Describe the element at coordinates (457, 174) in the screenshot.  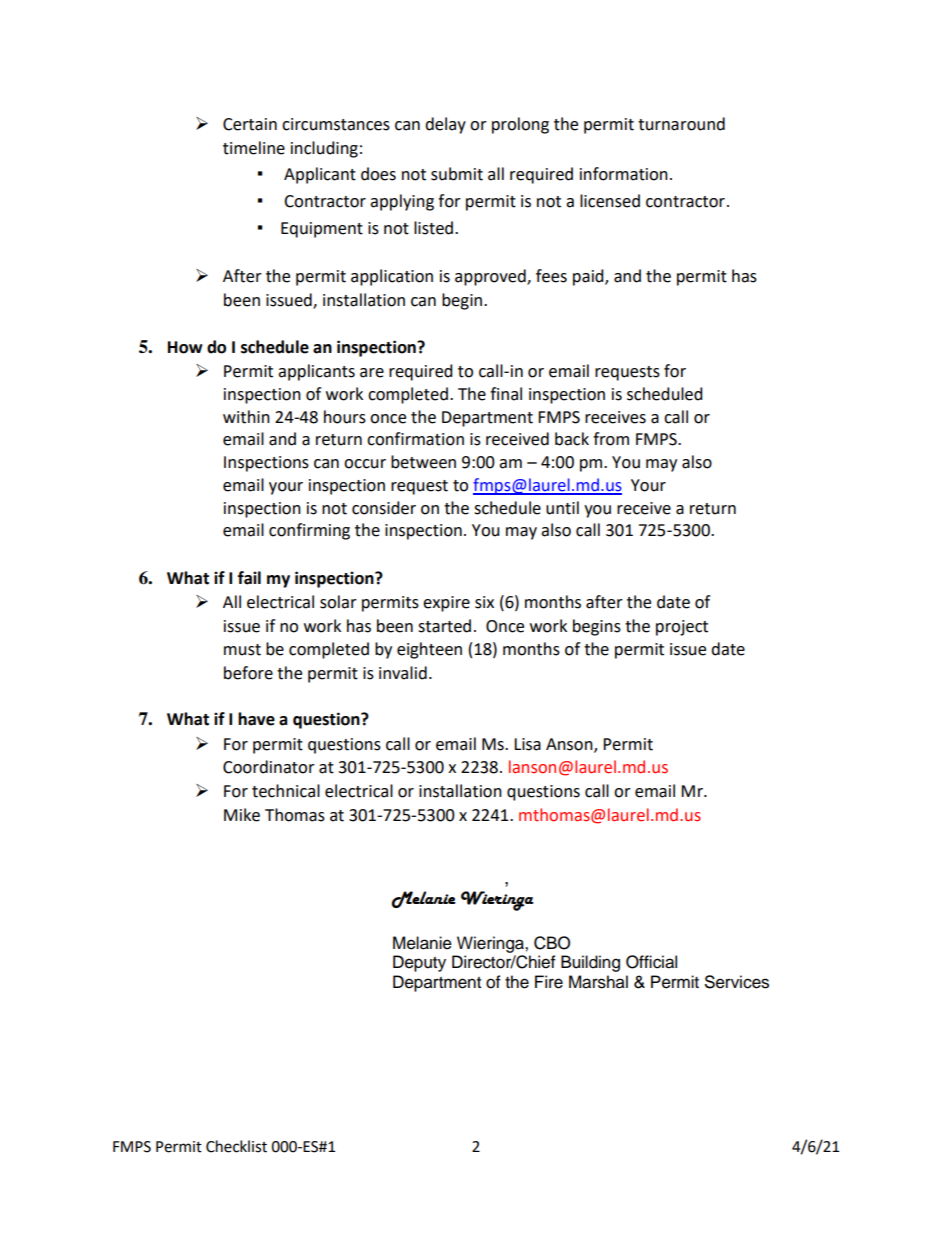
I see `submit` at that location.
